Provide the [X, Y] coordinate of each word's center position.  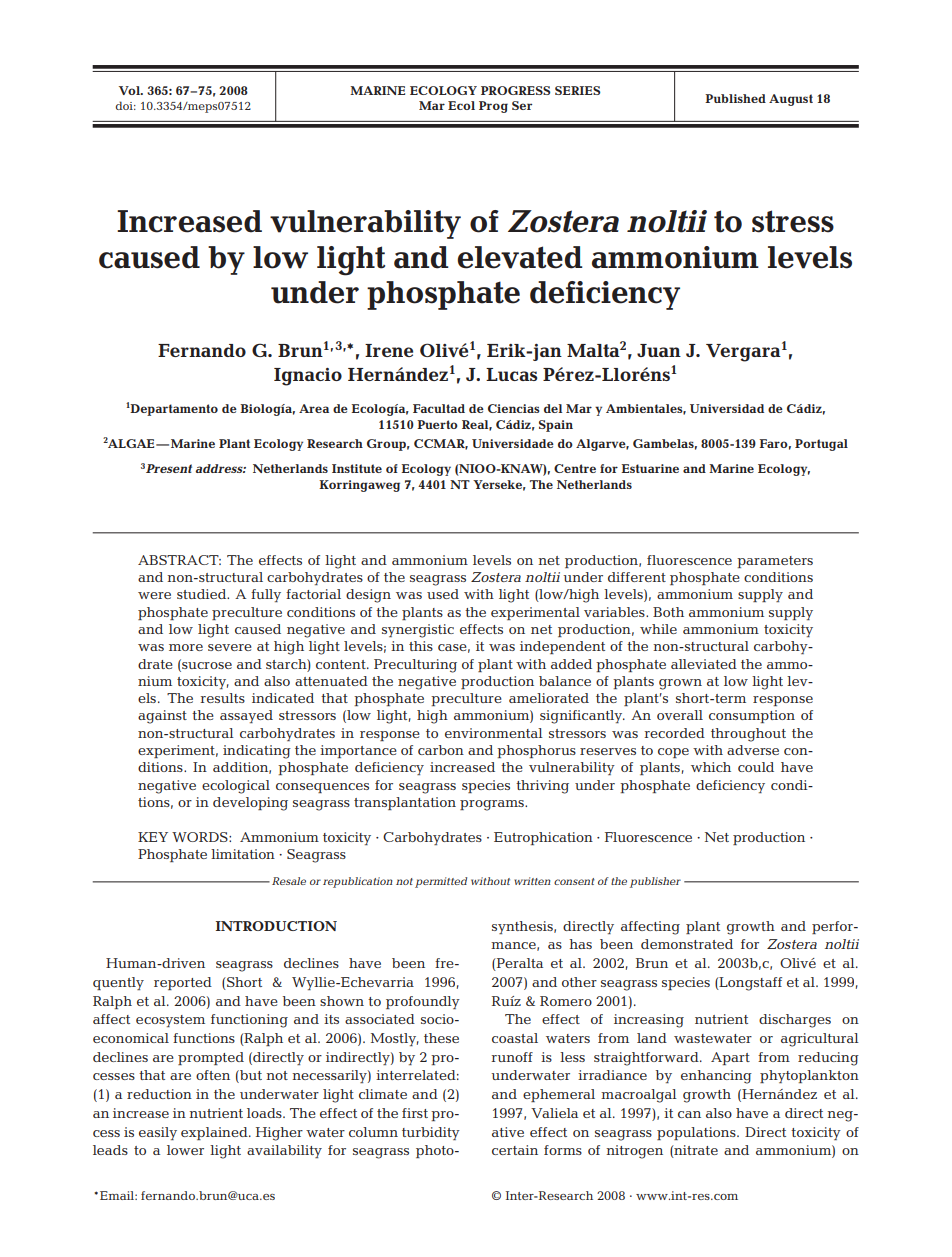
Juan [659, 350]
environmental [494, 733]
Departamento [173, 410]
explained [215, 1133]
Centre [575, 468]
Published [735, 98]
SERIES [577, 90]
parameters [775, 562]
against [162, 717]
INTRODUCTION [276, 926]
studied [203, 594]
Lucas [511, 374]
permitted [441, 882]
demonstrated [687, 944]
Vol [130, 90]
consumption [752, 716]
